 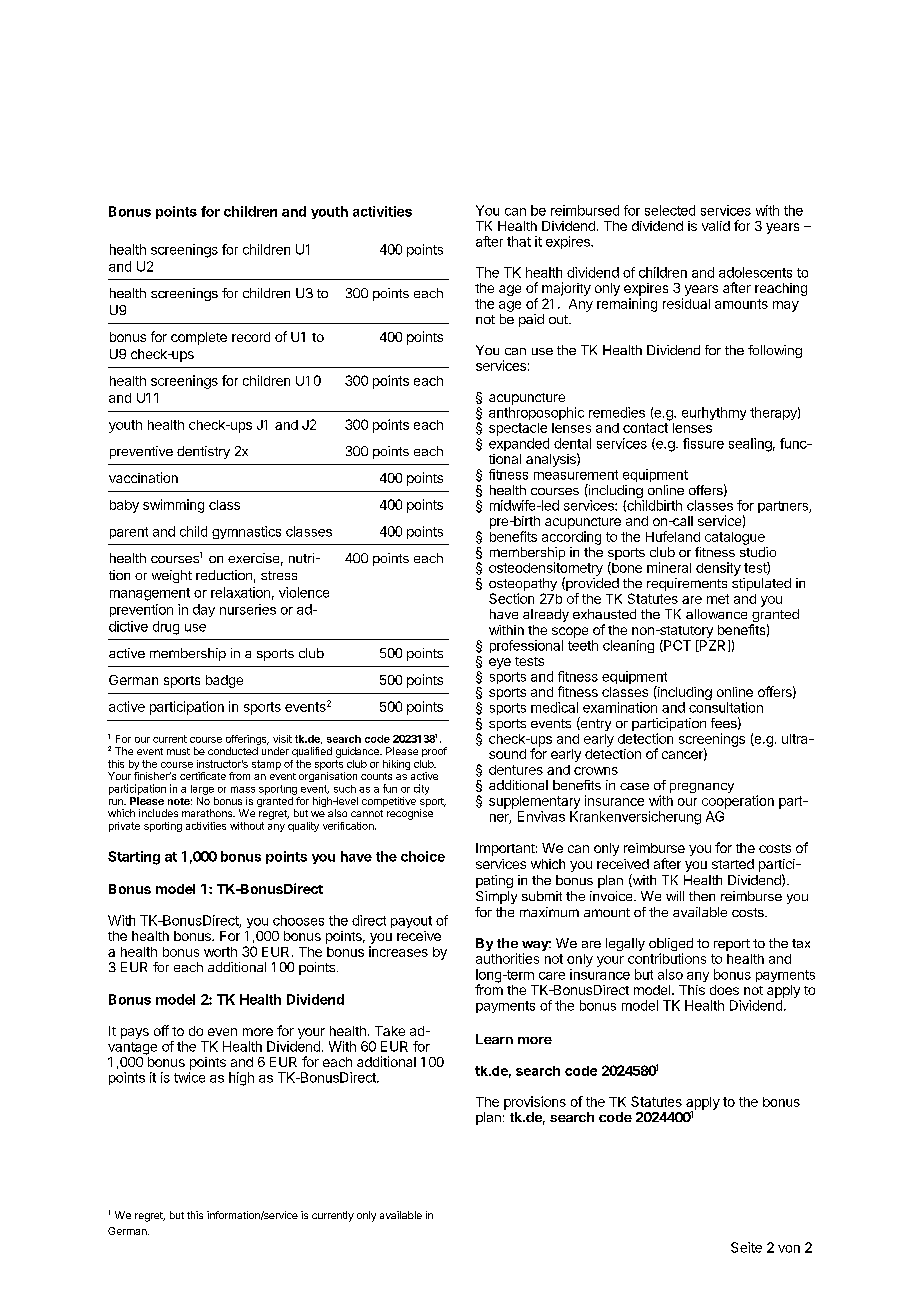 I want to click on complete, so click(x=199, y=338).
